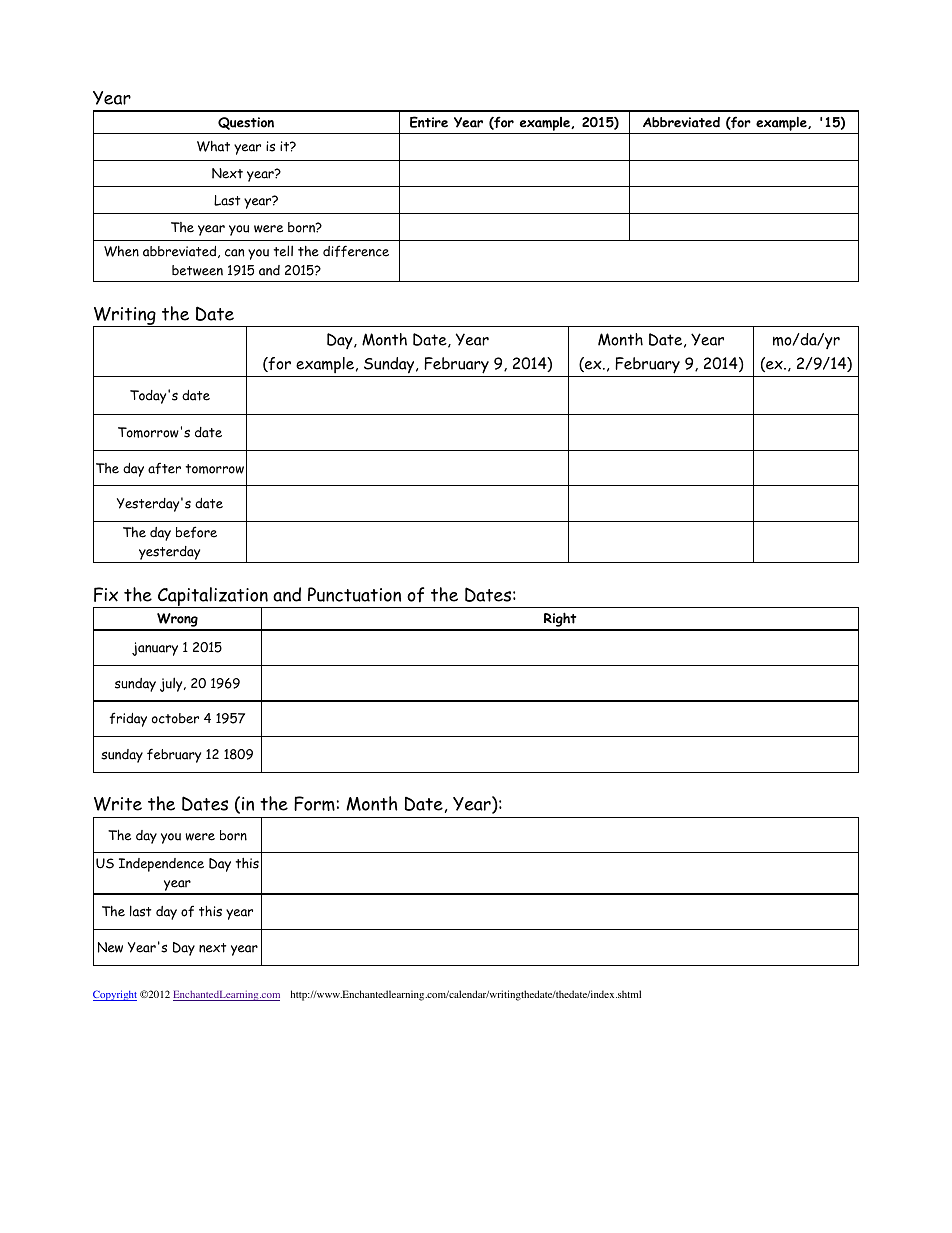 This document has width=952, height=1233. What do you see at coordinates (213, 598) in the document?
I see `Capitalization` at bounding box center [213, 598].
